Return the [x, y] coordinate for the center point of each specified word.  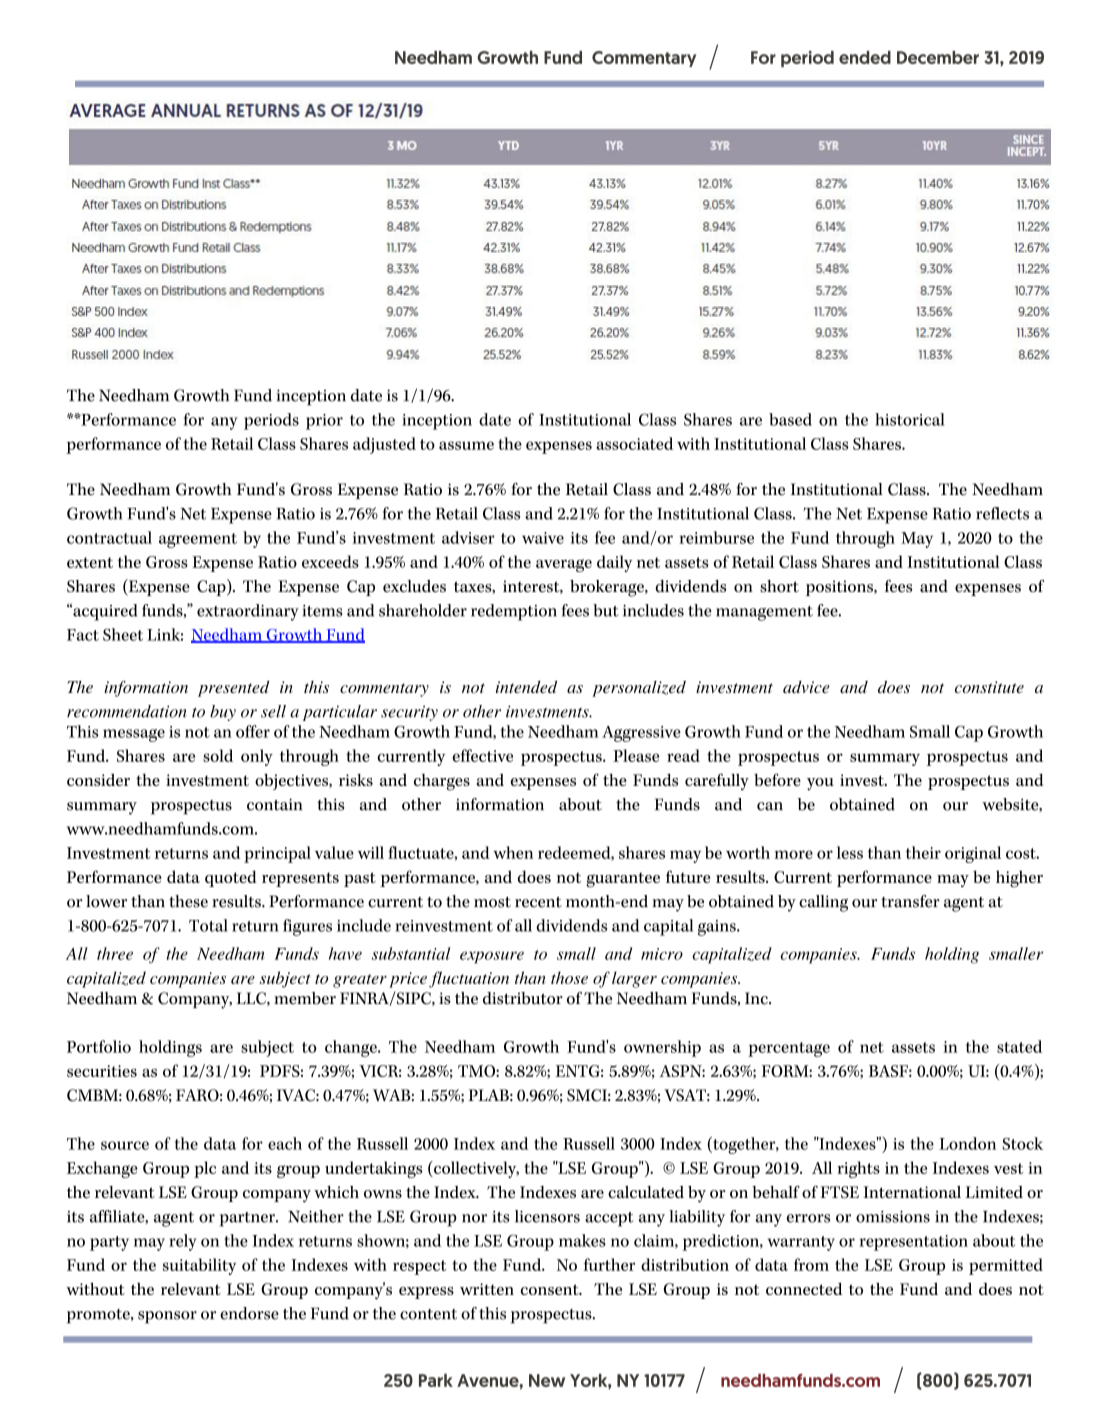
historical [910, 419]
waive [543, 538]
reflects [1002, 513]
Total [208, 925]
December [938, 57]
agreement [198, 540]
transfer [910, 901]
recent [538, 902]
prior [324, 422]
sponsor [167, 1317]
